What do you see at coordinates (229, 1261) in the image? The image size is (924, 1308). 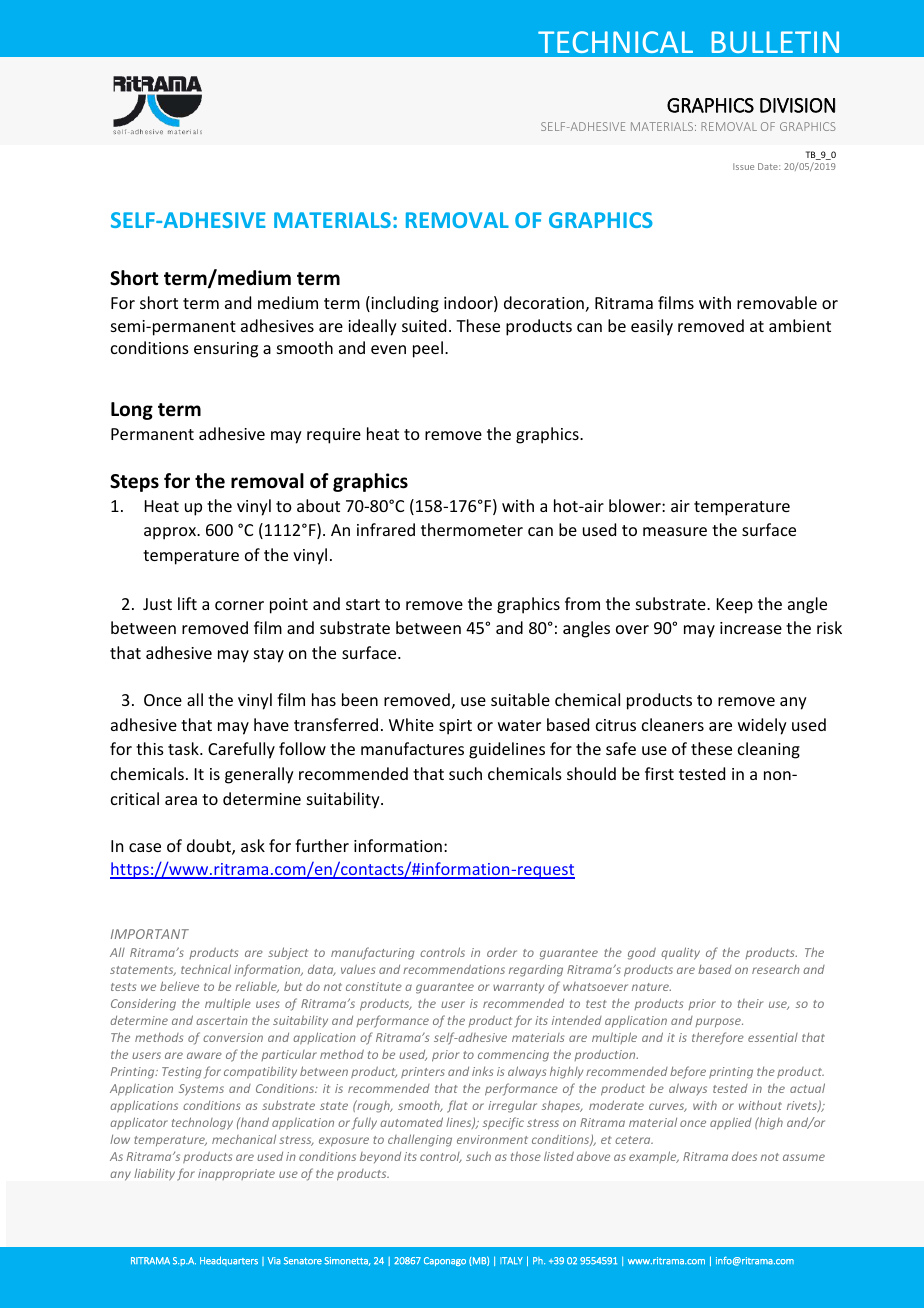 I see `Headquarters` at bounding box center [229, 1261].
